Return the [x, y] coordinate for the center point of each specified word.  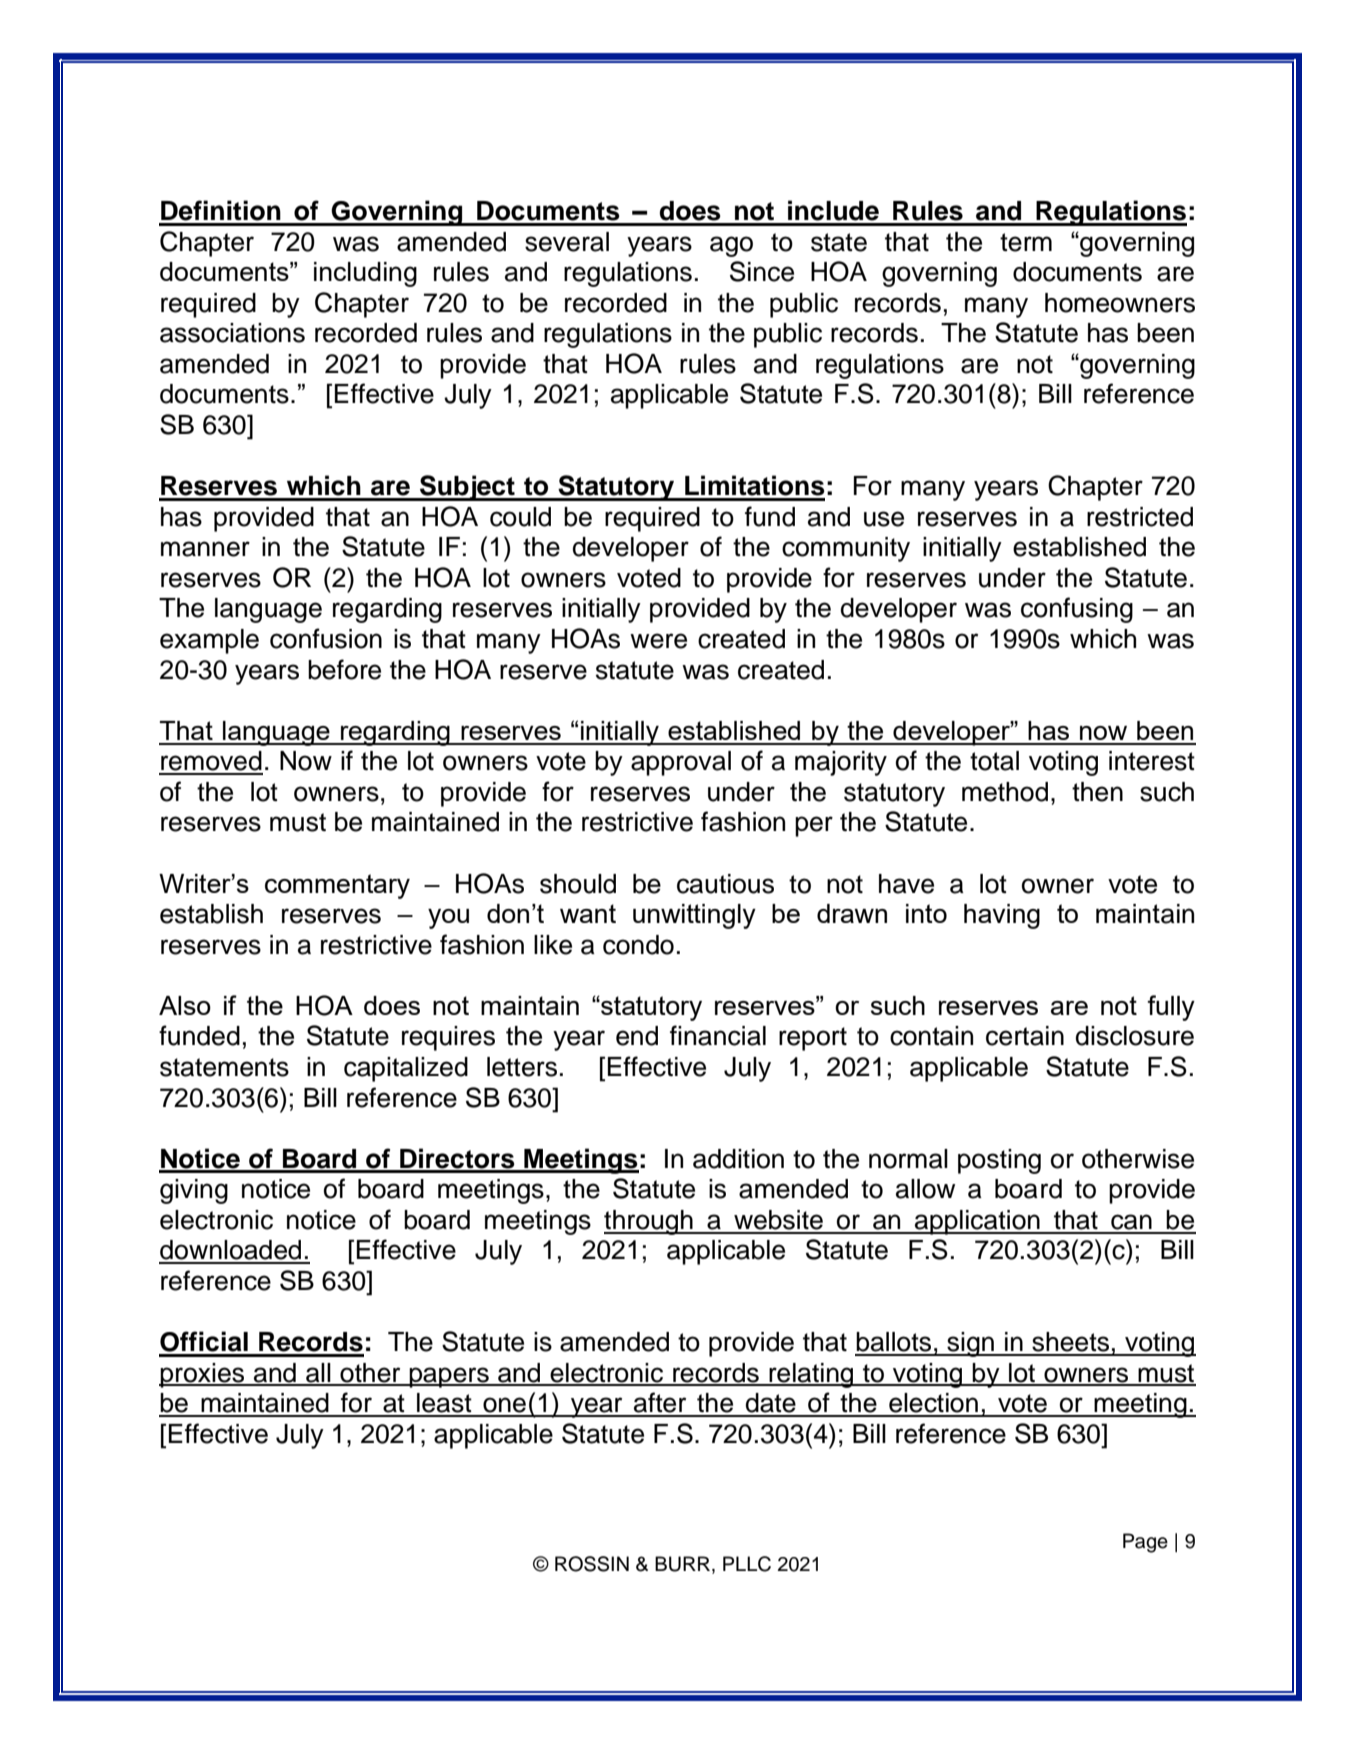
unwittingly [694, 916]
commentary [337, 886]
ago [731, 246]
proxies [203, 1375]
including [365, 274]
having [1002, 916]
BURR [684, 1565]
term [1026, 242]
